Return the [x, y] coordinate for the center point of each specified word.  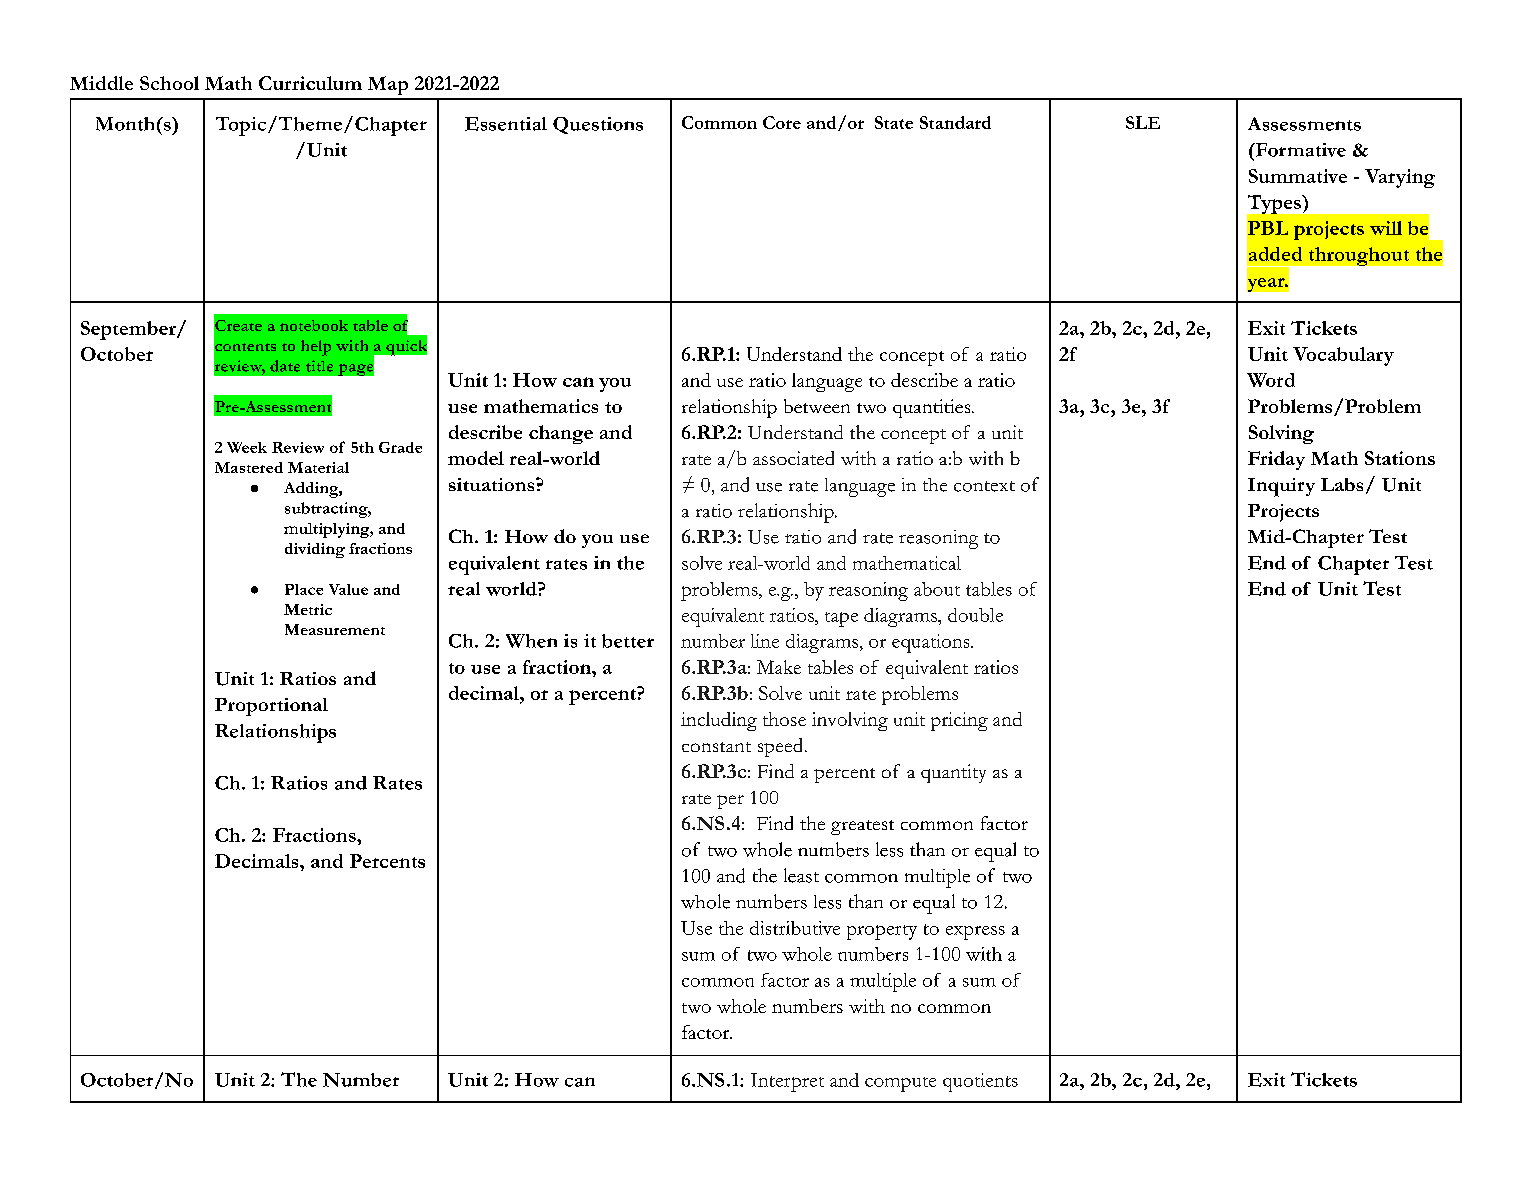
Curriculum [310, 83]
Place [304, 589]
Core [782, 122]
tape [841, 619]
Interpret [787, 1082]
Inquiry [1281, 487]
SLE [1143, 122]
